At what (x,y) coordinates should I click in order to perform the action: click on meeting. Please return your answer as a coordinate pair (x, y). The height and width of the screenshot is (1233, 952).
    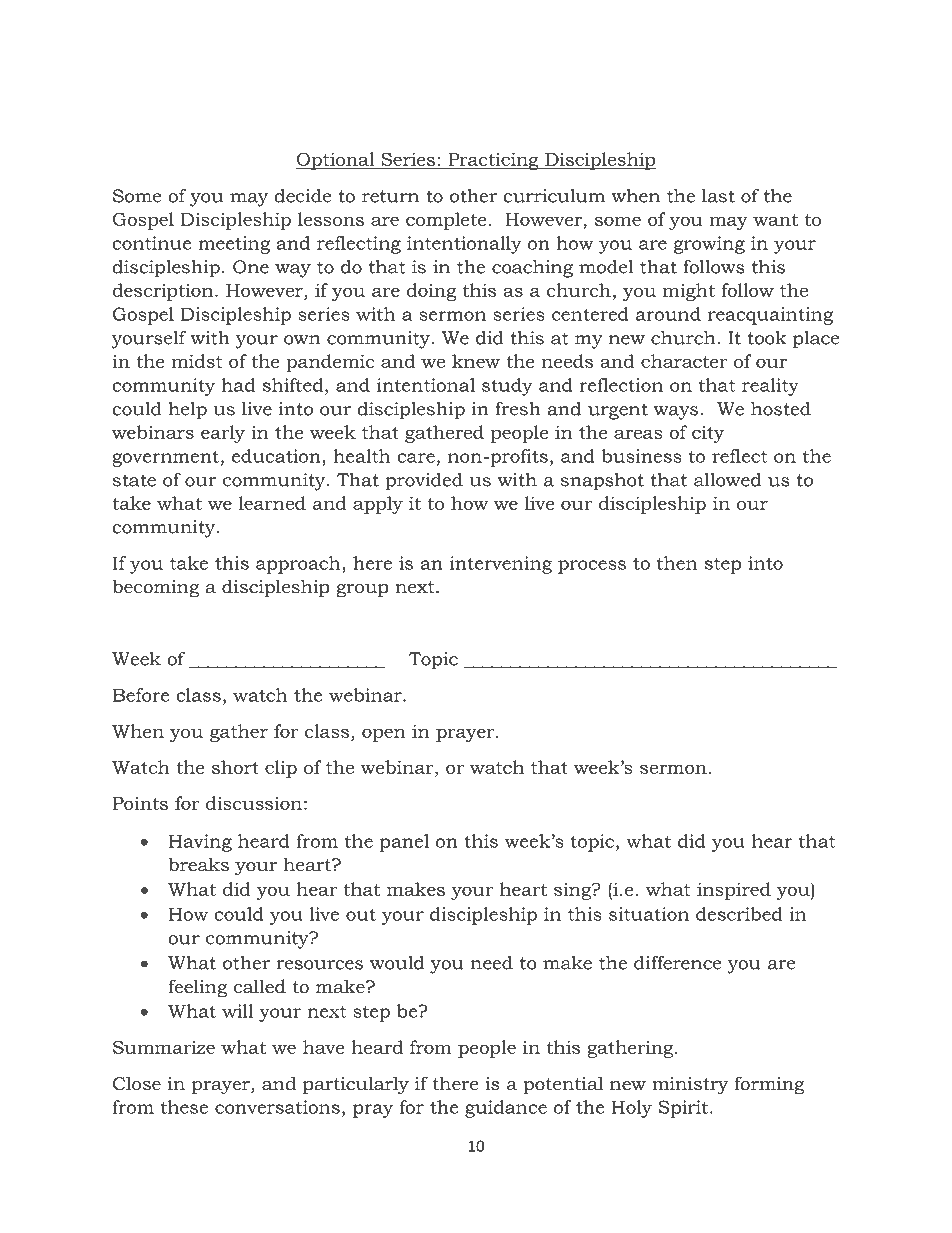
    Looking at the image, I should click on (234, 245).
